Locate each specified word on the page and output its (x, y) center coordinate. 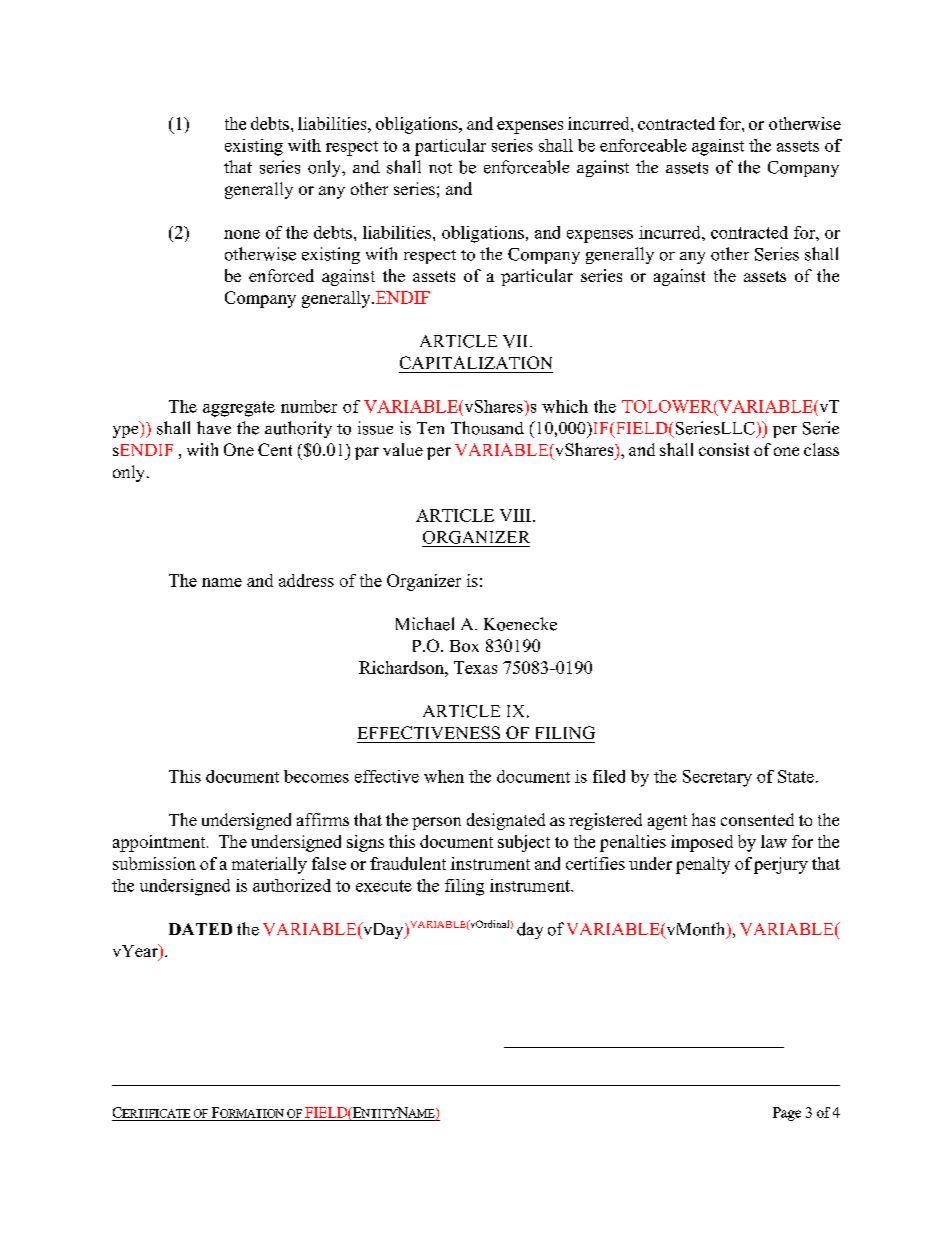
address (306, 580)
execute (384, 886)
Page (787, 1114)
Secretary (717, 778)
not (440, 168)
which (565, 406)
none (242, 234)
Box (464, 646)
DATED (200, 929)
